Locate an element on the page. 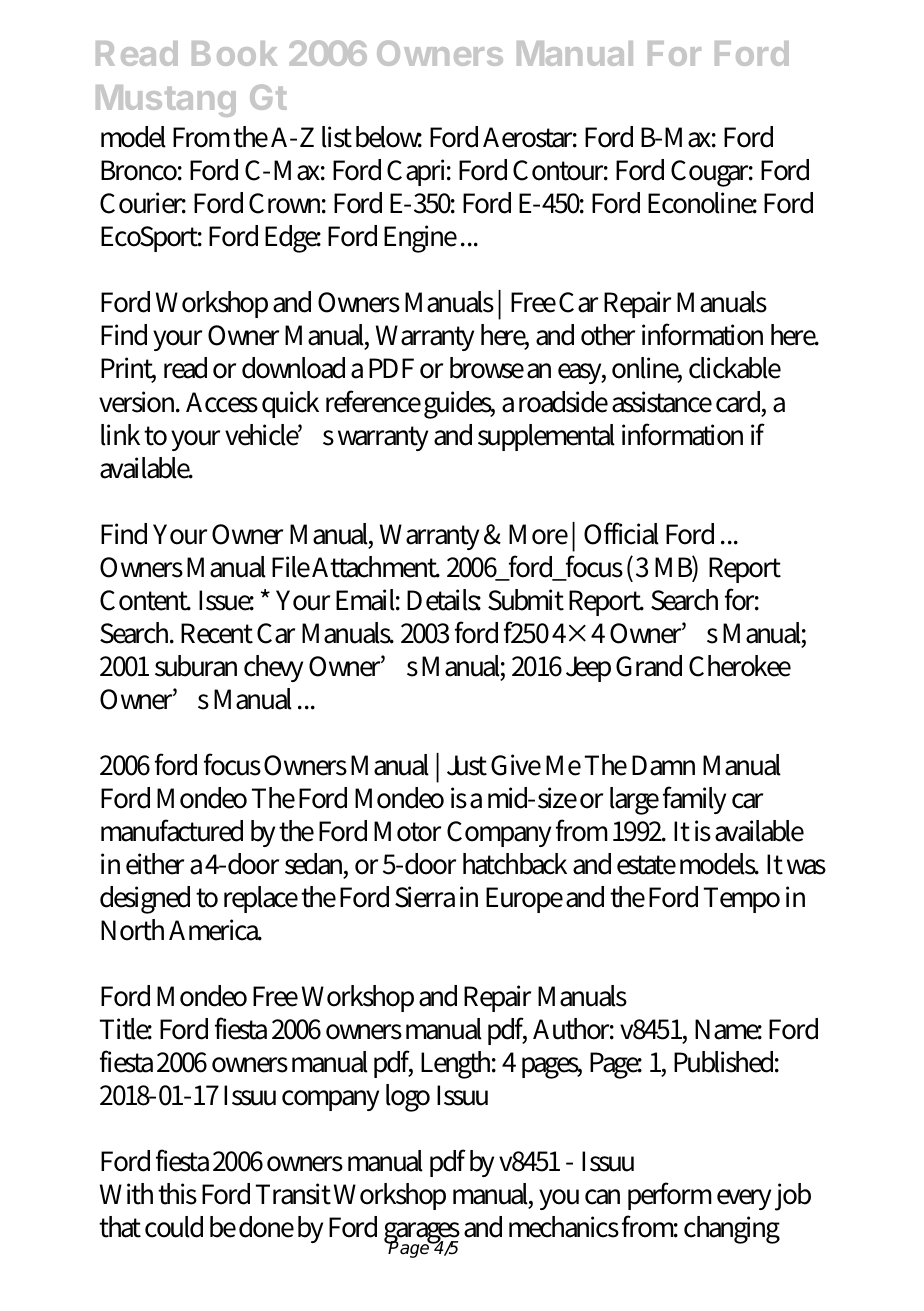 This page has height=1311, width=924. Access is located at coordinates (222, 402).
